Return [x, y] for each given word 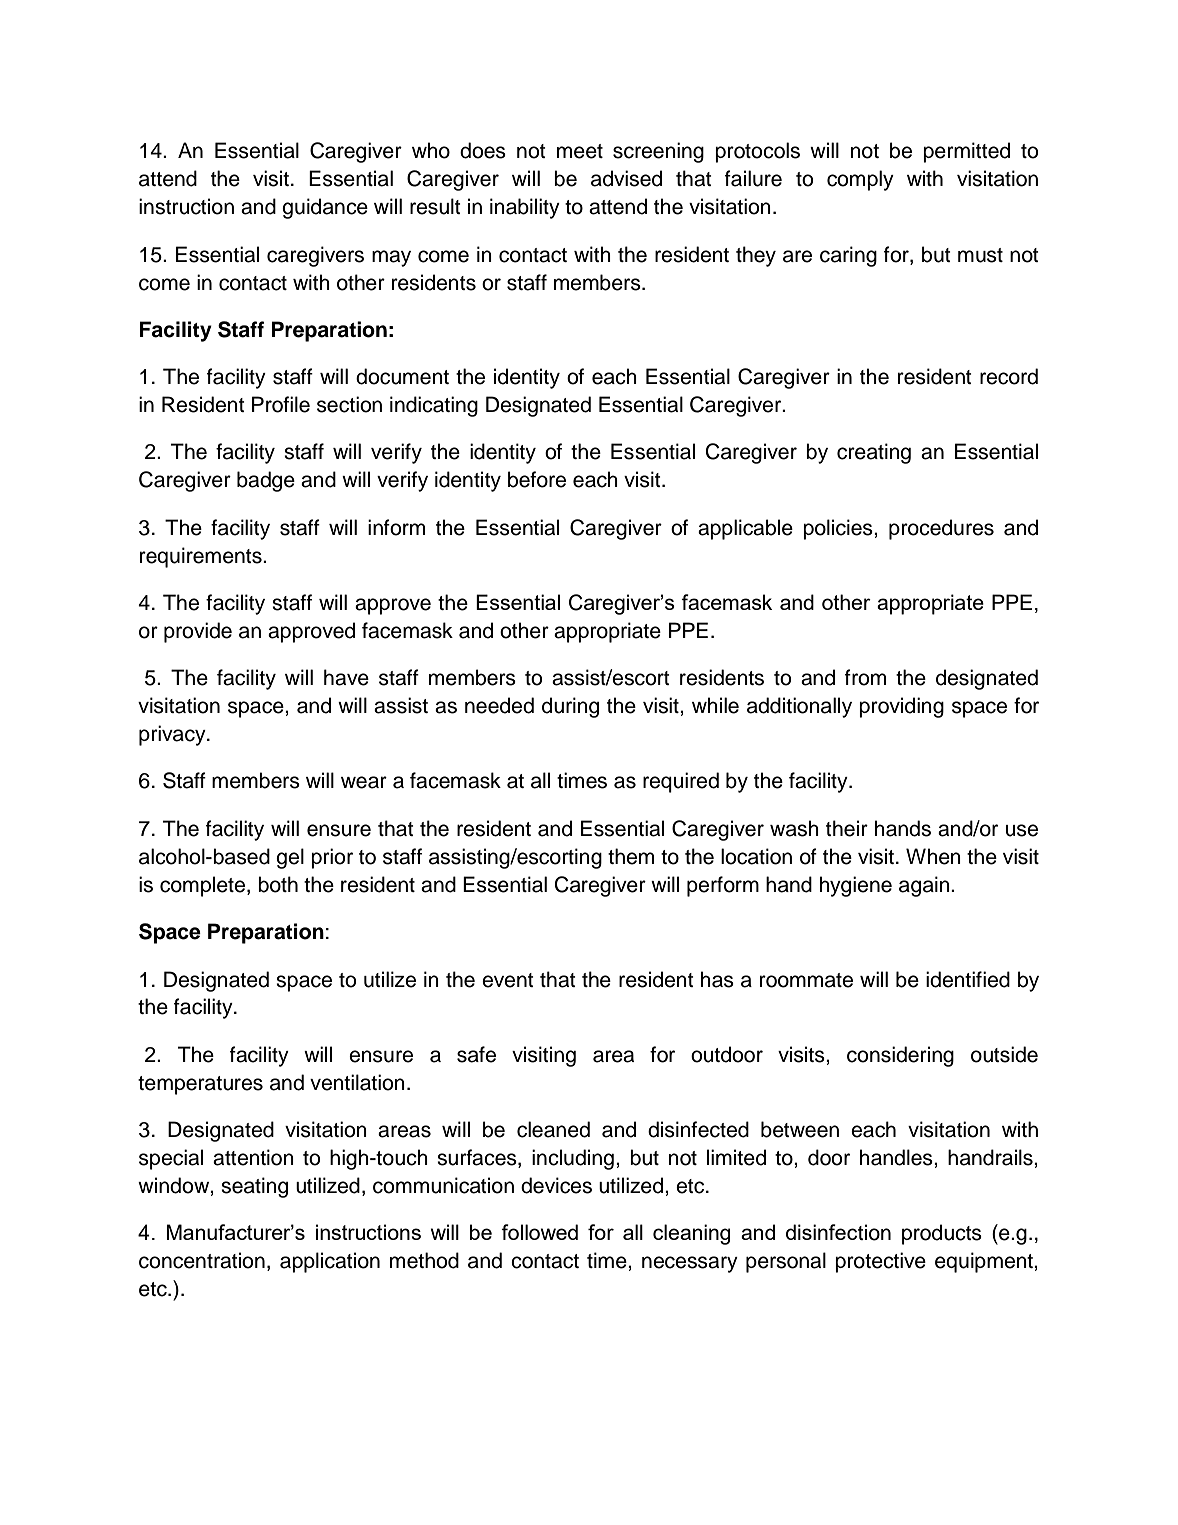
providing [901, 707]
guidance [325, 208]
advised [626, 178]
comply [860, 180]
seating [254, 1187]
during [570, 707]
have [346, 677]
